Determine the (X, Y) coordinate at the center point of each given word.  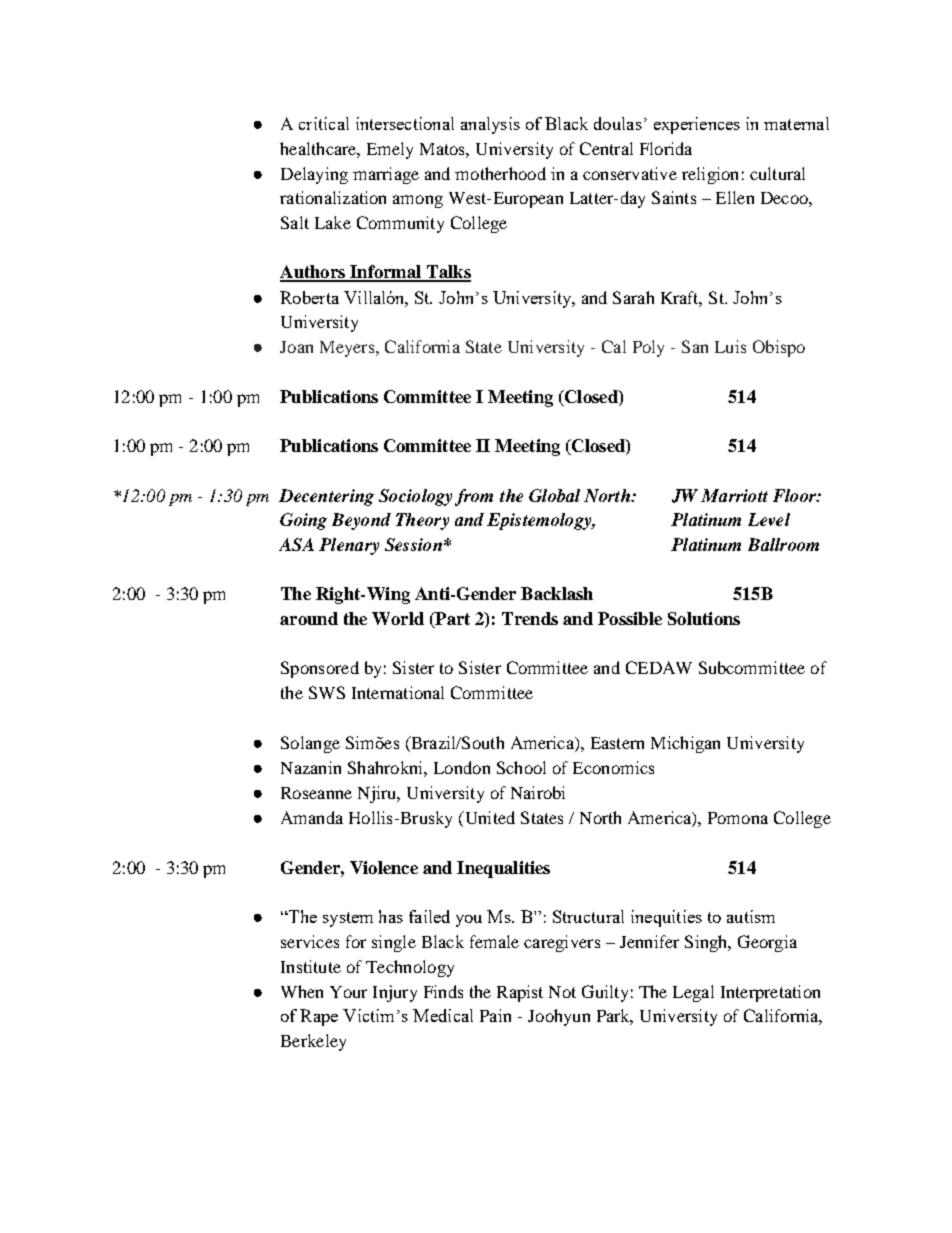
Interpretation (770, 993)
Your (348, 992)
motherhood (500, 173)
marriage (386, 175)
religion (710, 175)
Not (562, 992)
